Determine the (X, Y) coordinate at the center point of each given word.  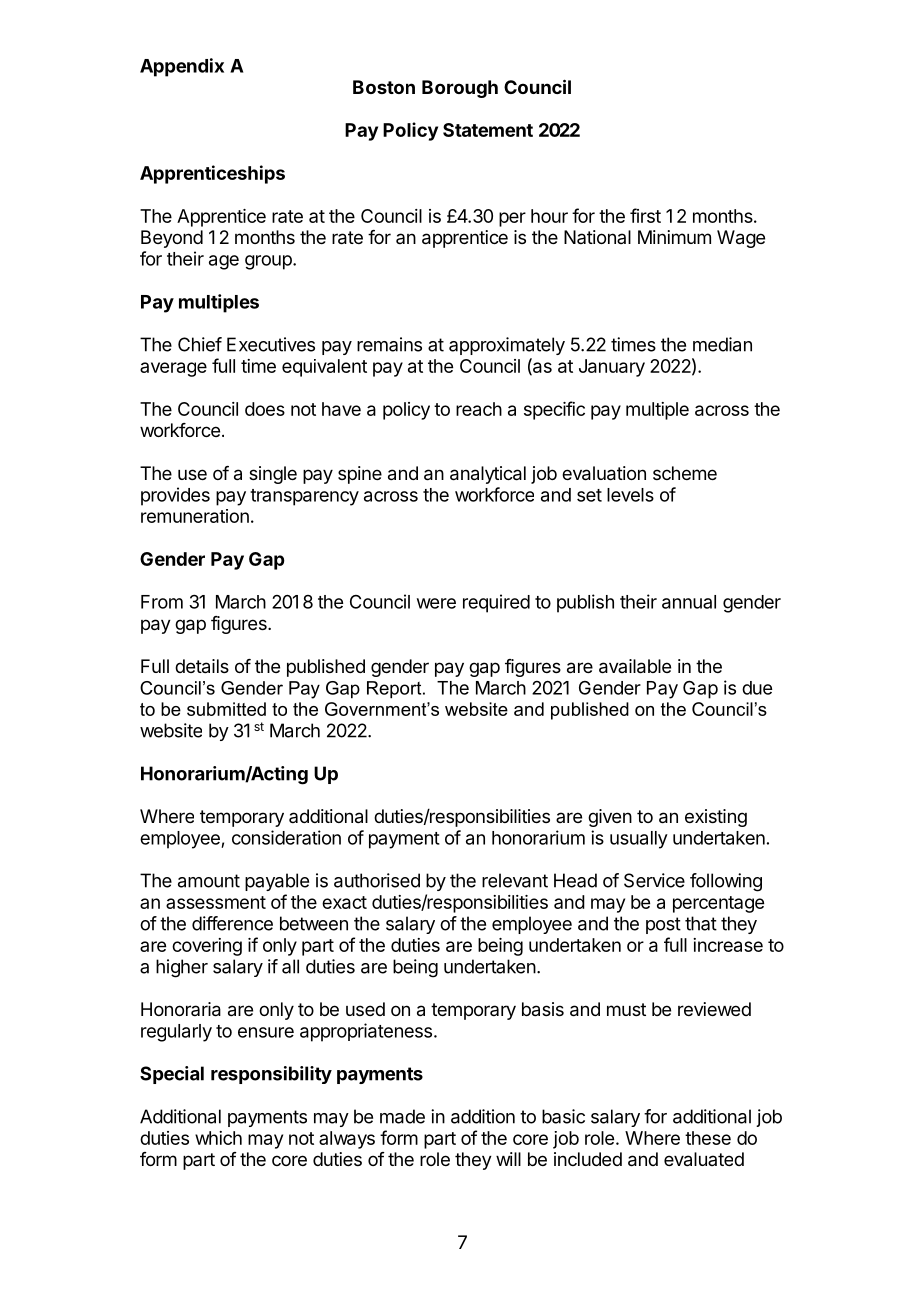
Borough (460, 89)
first (645, 215)
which (218, 1138)
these (708, 1138)
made (402, 1116)
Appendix (182, 67)
